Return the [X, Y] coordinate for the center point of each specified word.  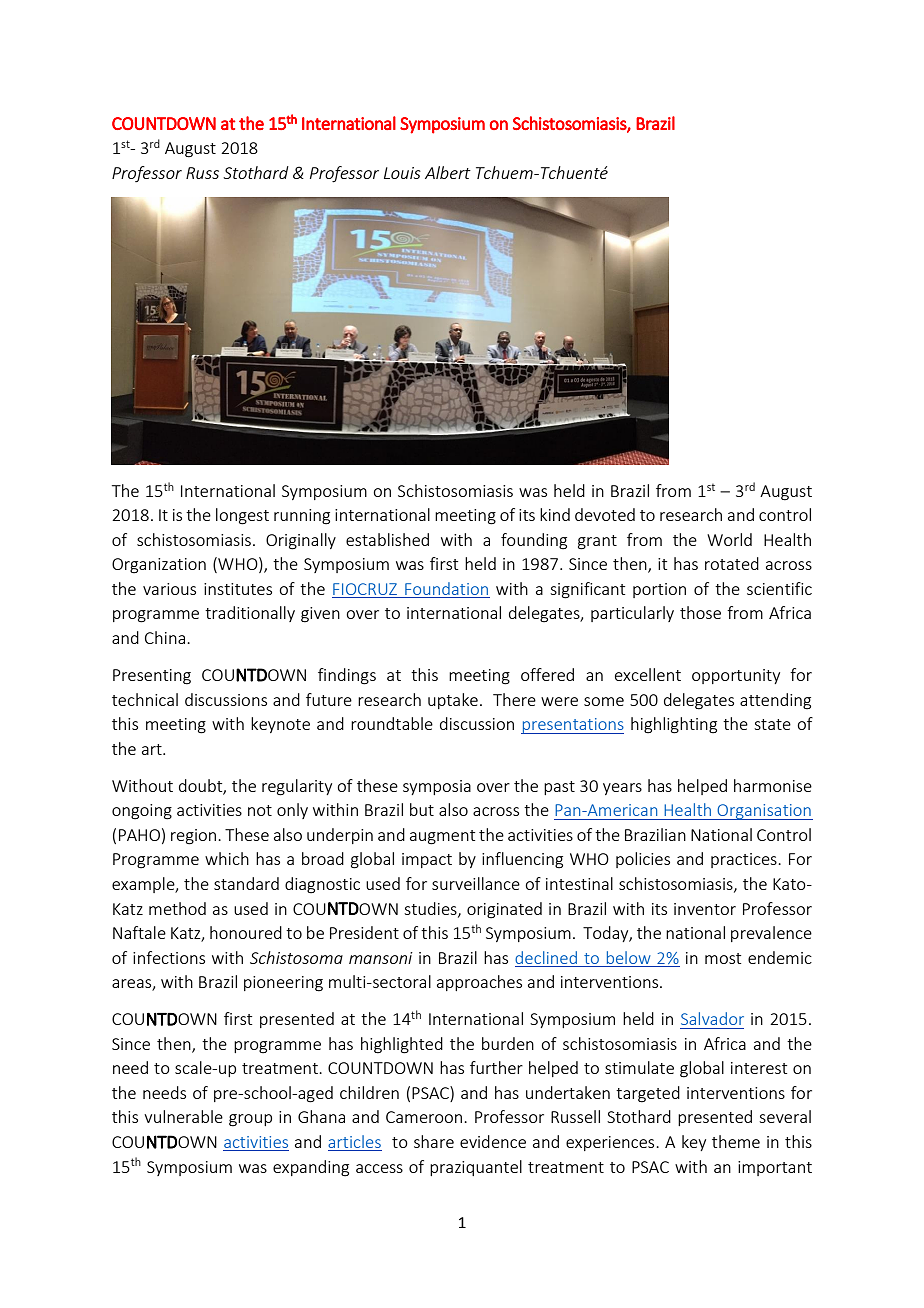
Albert [448, 172]
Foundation [446, 590]
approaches [479, 983]
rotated [732, 563]
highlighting [674, 725]
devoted [605, 514]
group [250, 1120]
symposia [437, 787]
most [723, 958]
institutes [238, 589]
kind [555, 514]
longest [242, 516]
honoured [246, 932]
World [729, 539]
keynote [280, 725]
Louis [402, 173]
